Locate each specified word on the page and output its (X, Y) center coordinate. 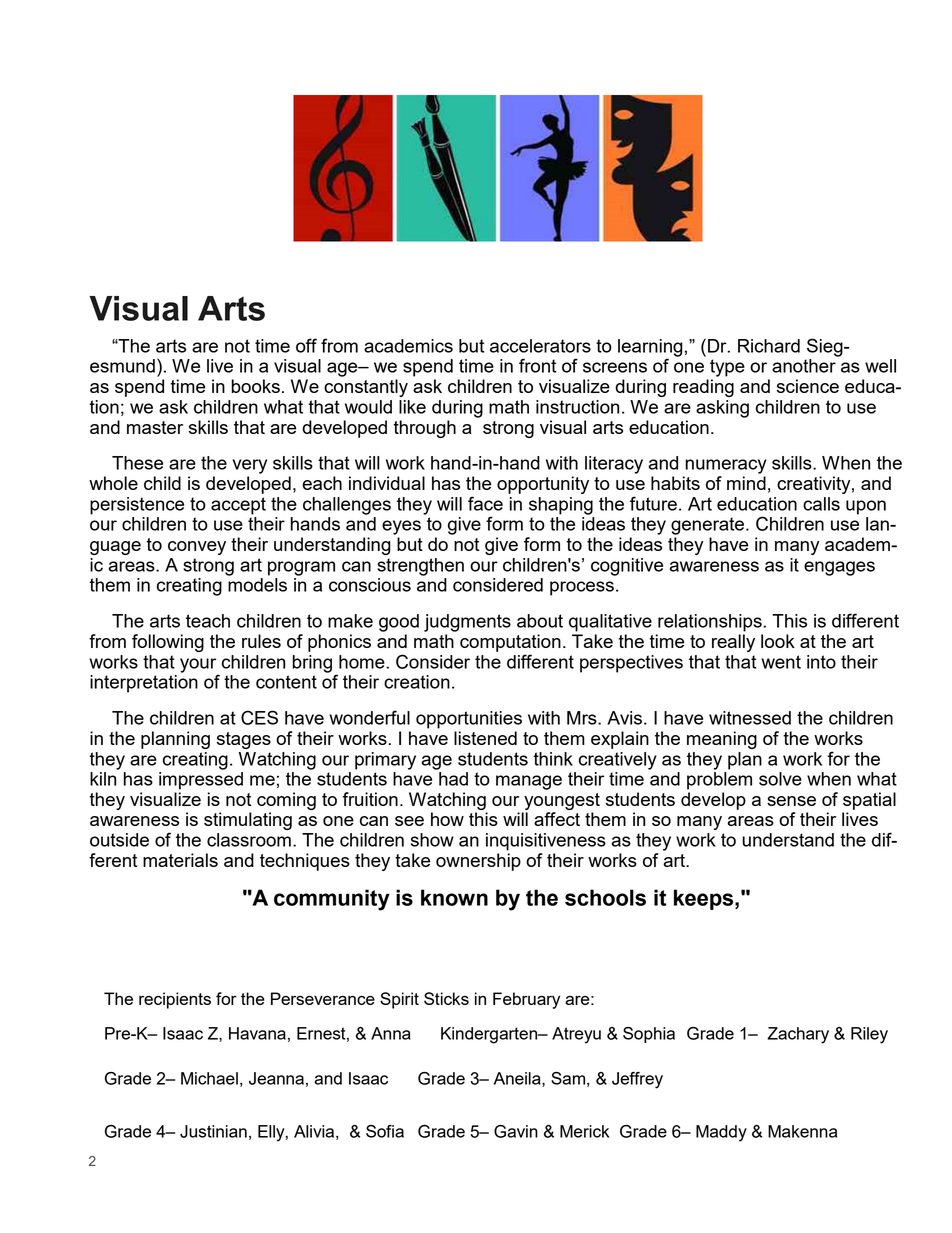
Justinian (213, 1131)
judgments (467, 623)
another (804, 366)
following (168, 643)
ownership (478, 862)
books (256, 386)
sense (791, 801)
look (778, 641)
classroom (249, 840)
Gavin (516, 1131)
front (537, 365)
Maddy (721, 1133)
